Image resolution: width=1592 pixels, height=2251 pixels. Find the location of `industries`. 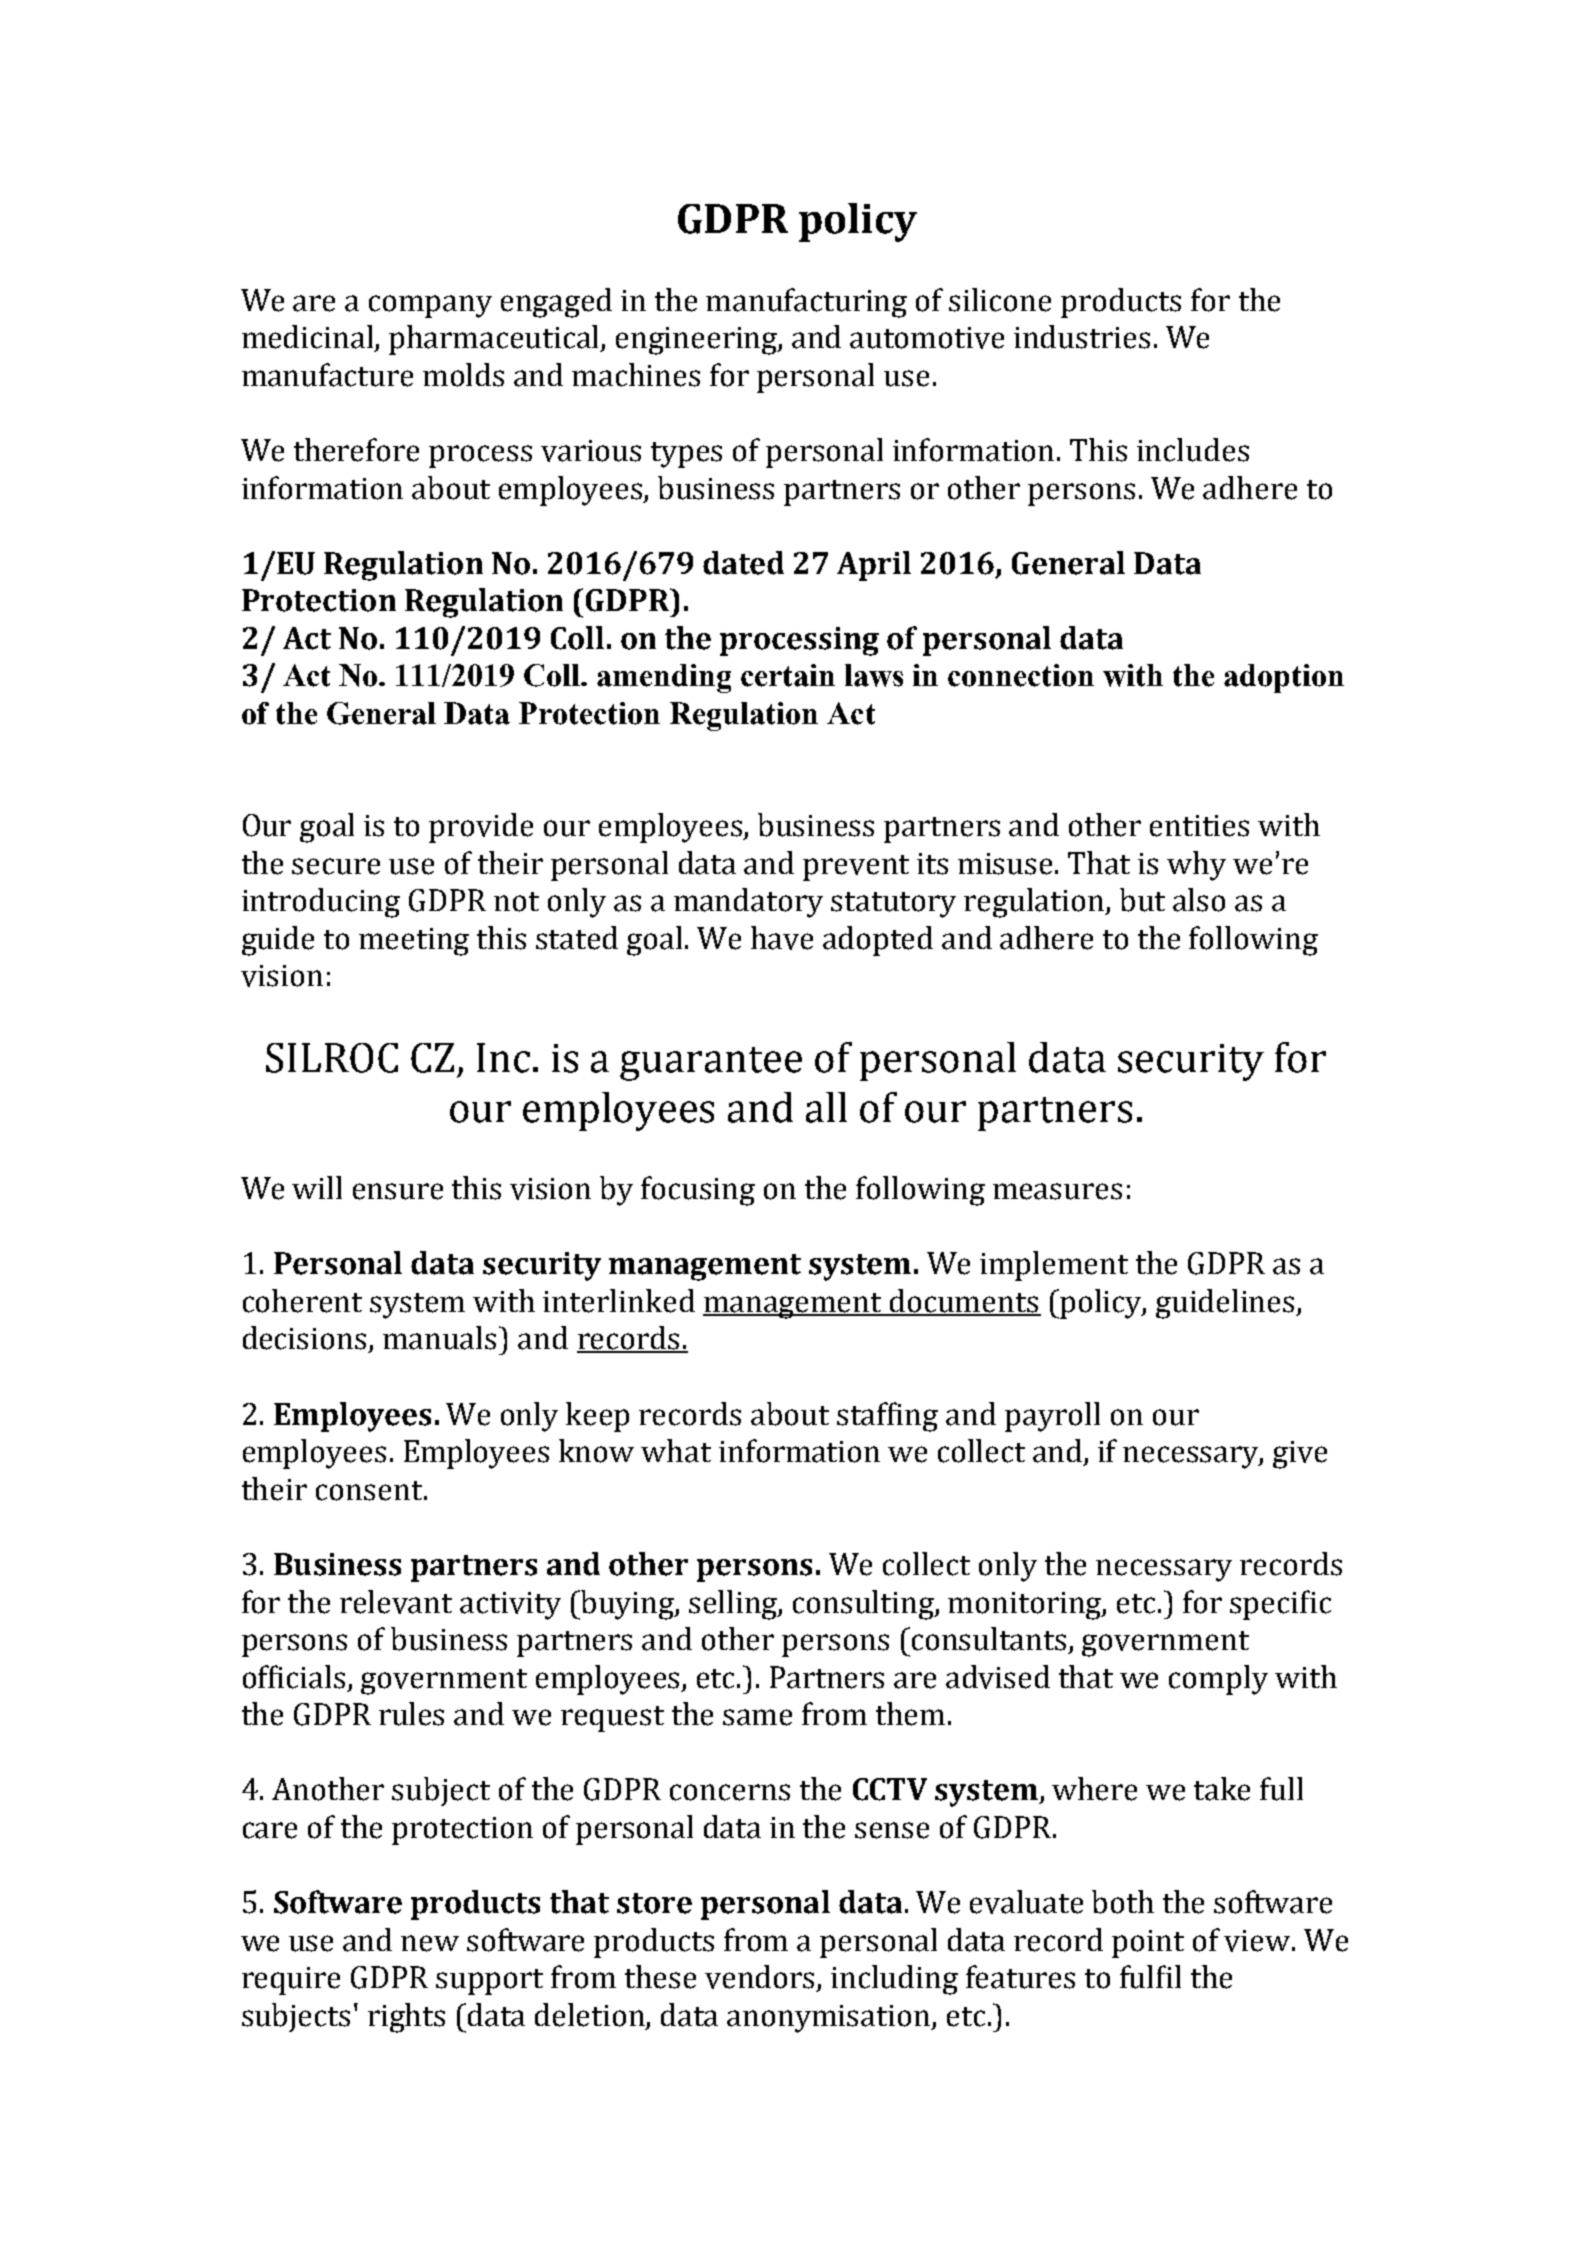

industries is located at coordinates (1082, 337).
